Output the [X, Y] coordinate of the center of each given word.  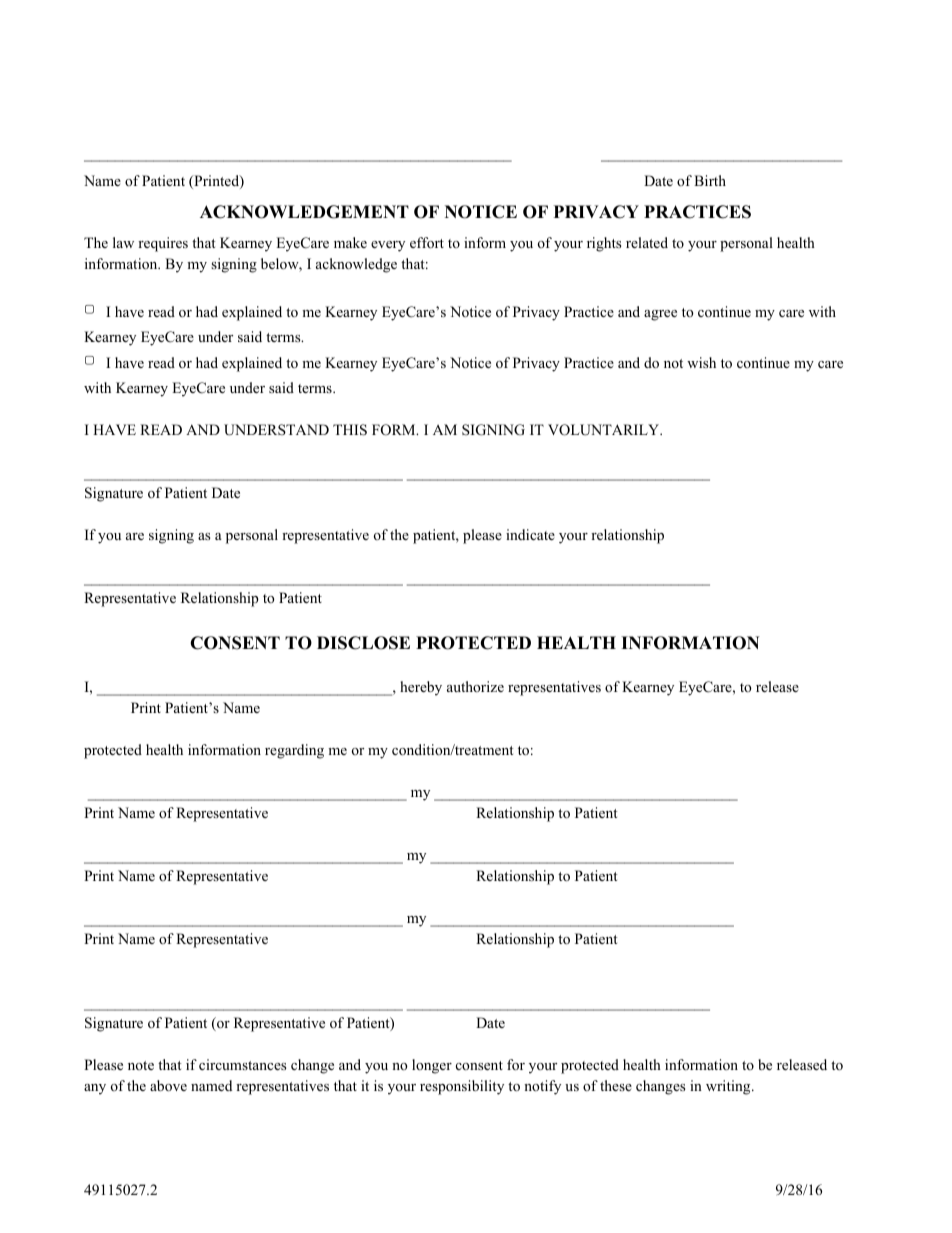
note [141, 1065]
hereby [421, 688]
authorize [475, 686]
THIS [350, 430]
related [647, 242]
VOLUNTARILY [605, 430]
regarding [294, 751]
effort [427, 243]
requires [163, 244]
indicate [530, 534]
